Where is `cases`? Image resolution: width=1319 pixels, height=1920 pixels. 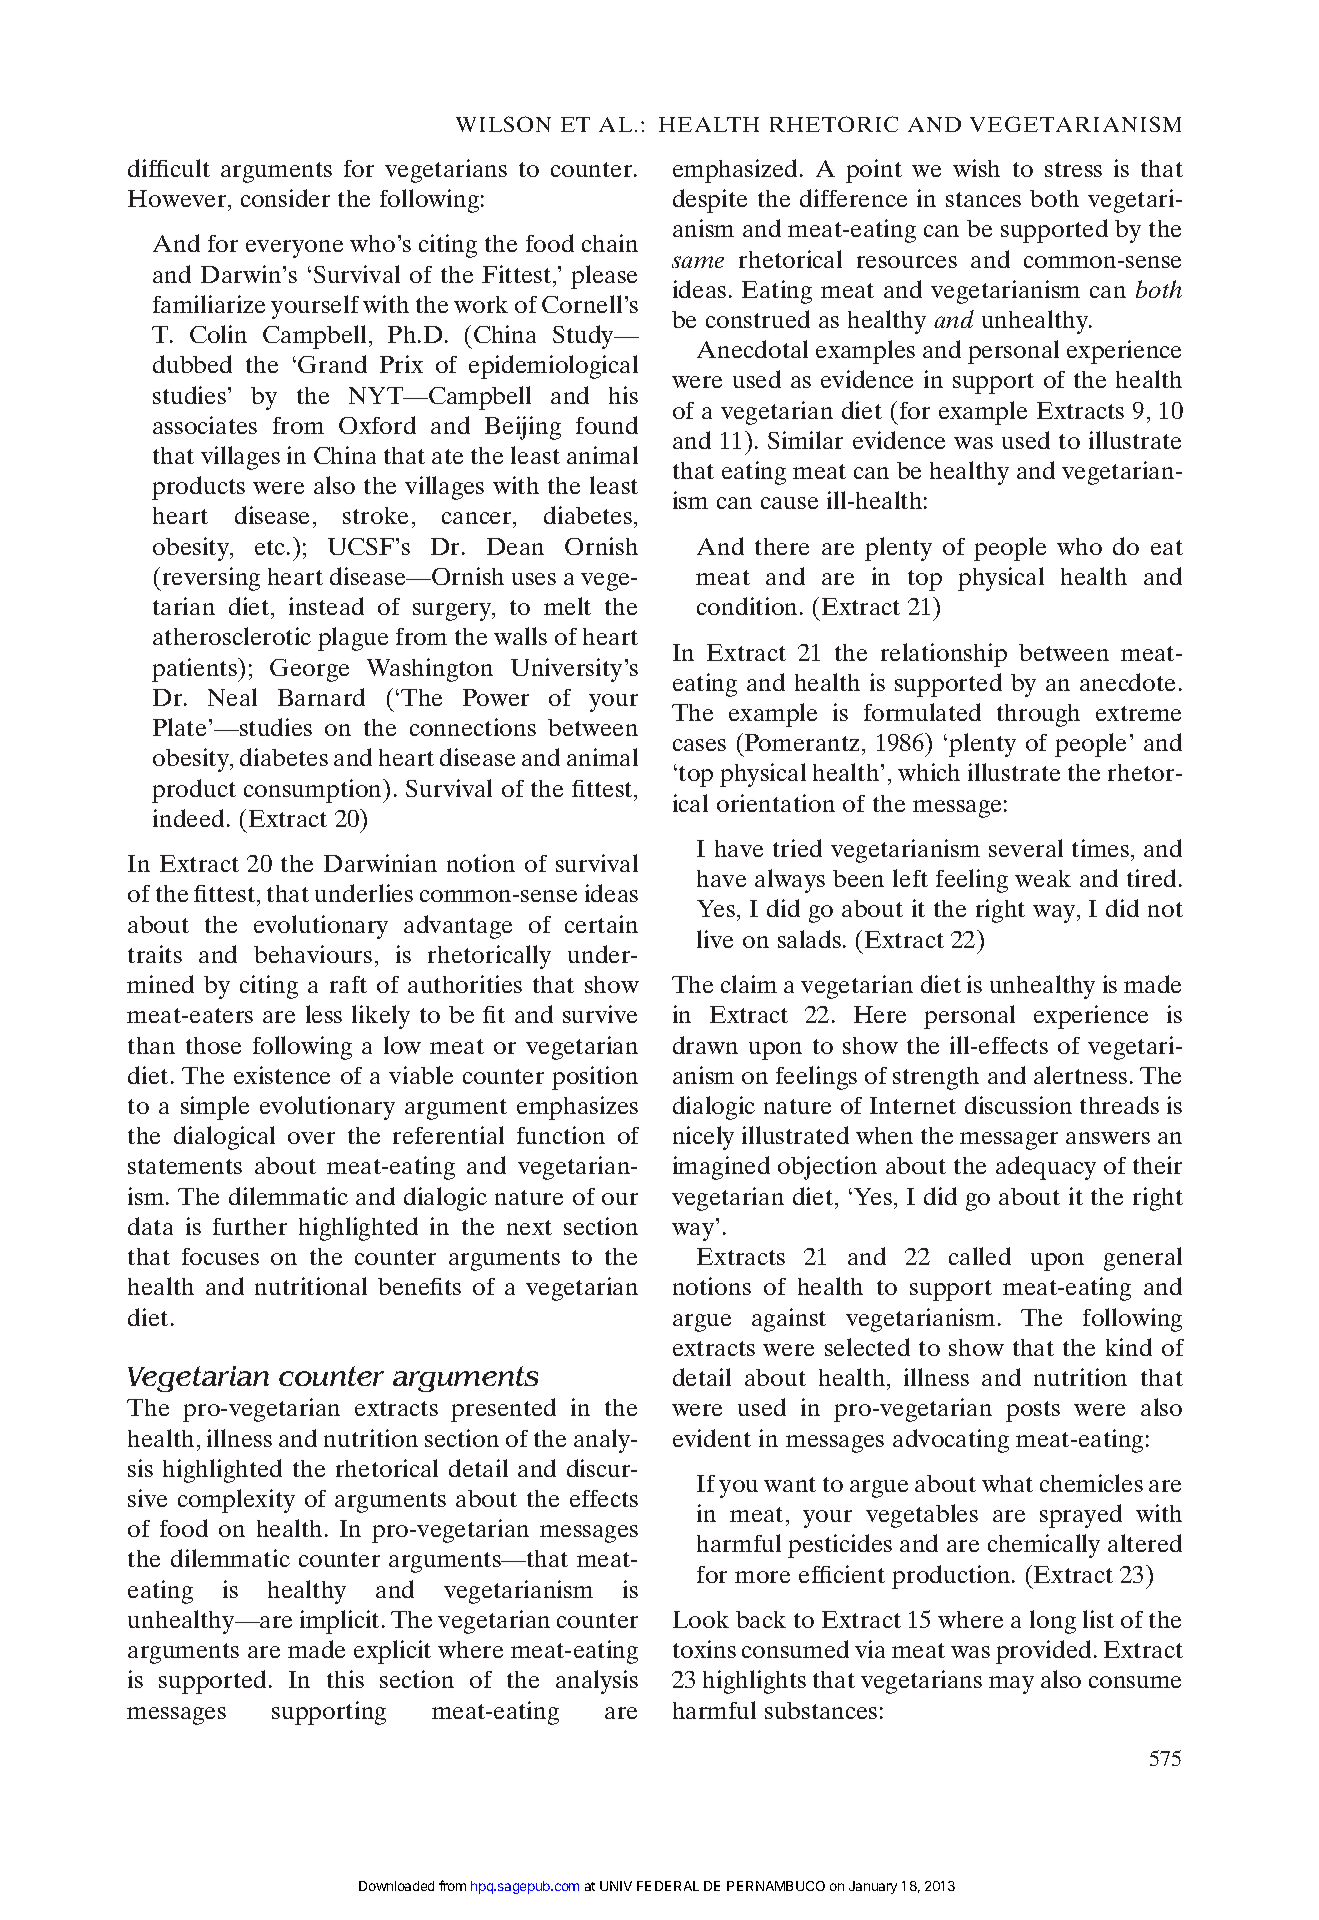 cases is located at coordinates (699, 745).
